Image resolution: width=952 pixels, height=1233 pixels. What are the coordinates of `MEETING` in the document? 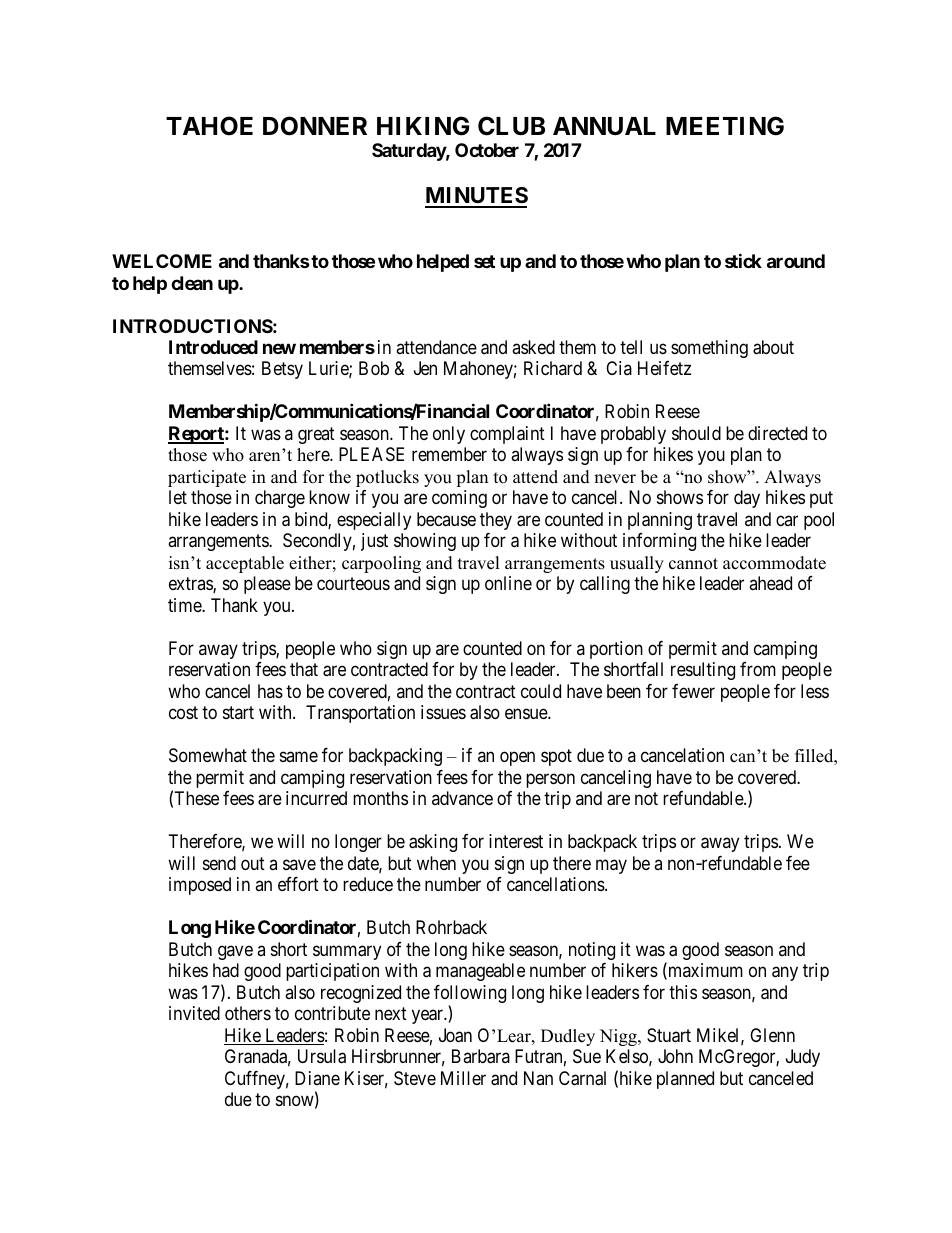 It's located at (725, 126).
